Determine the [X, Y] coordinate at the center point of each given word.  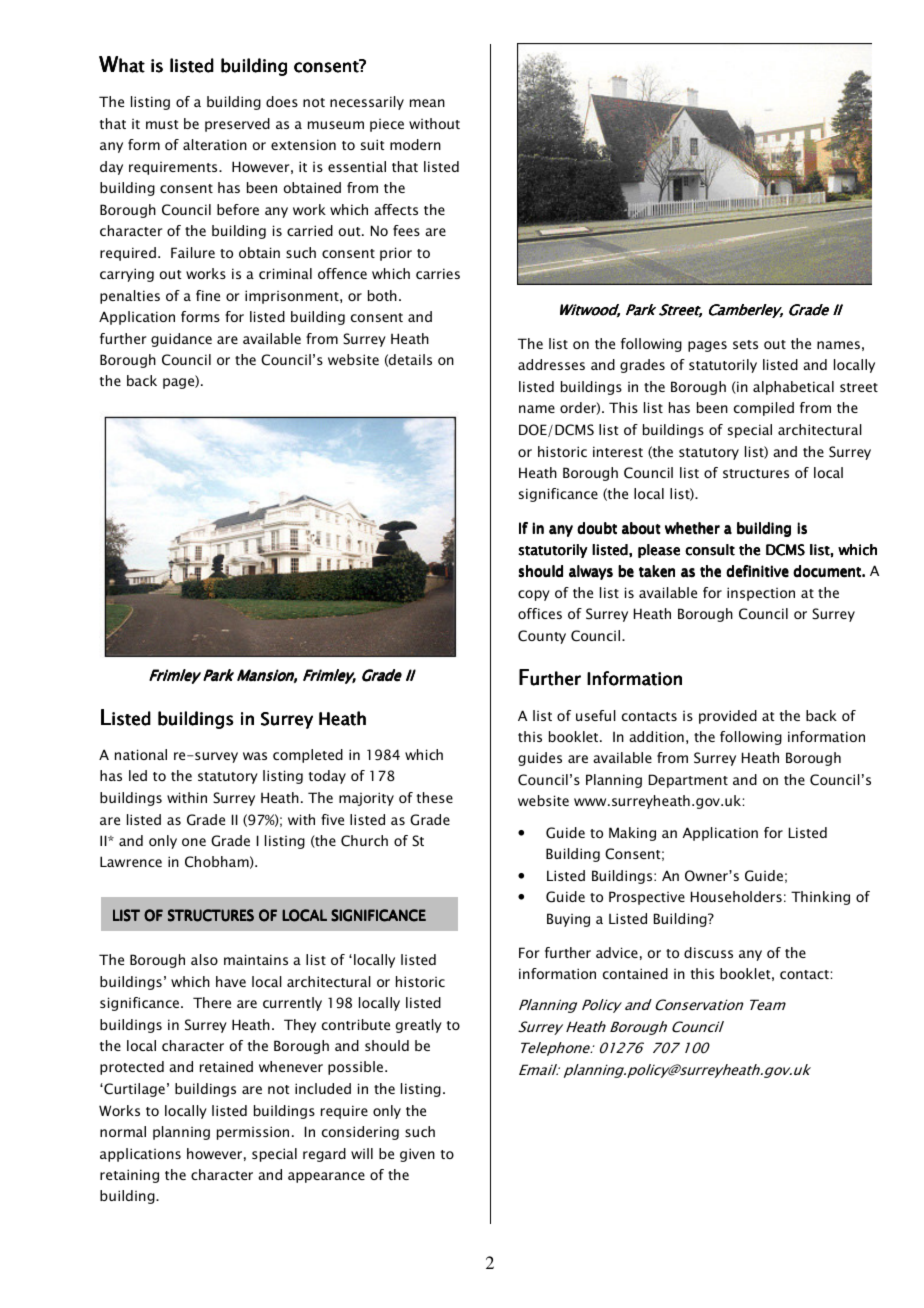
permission [253, 1133]
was [255, 756]
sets [745, 344]
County [542, 637]
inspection [761, 594]
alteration [215, 144]
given [417, 1155]
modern [415, 144]
